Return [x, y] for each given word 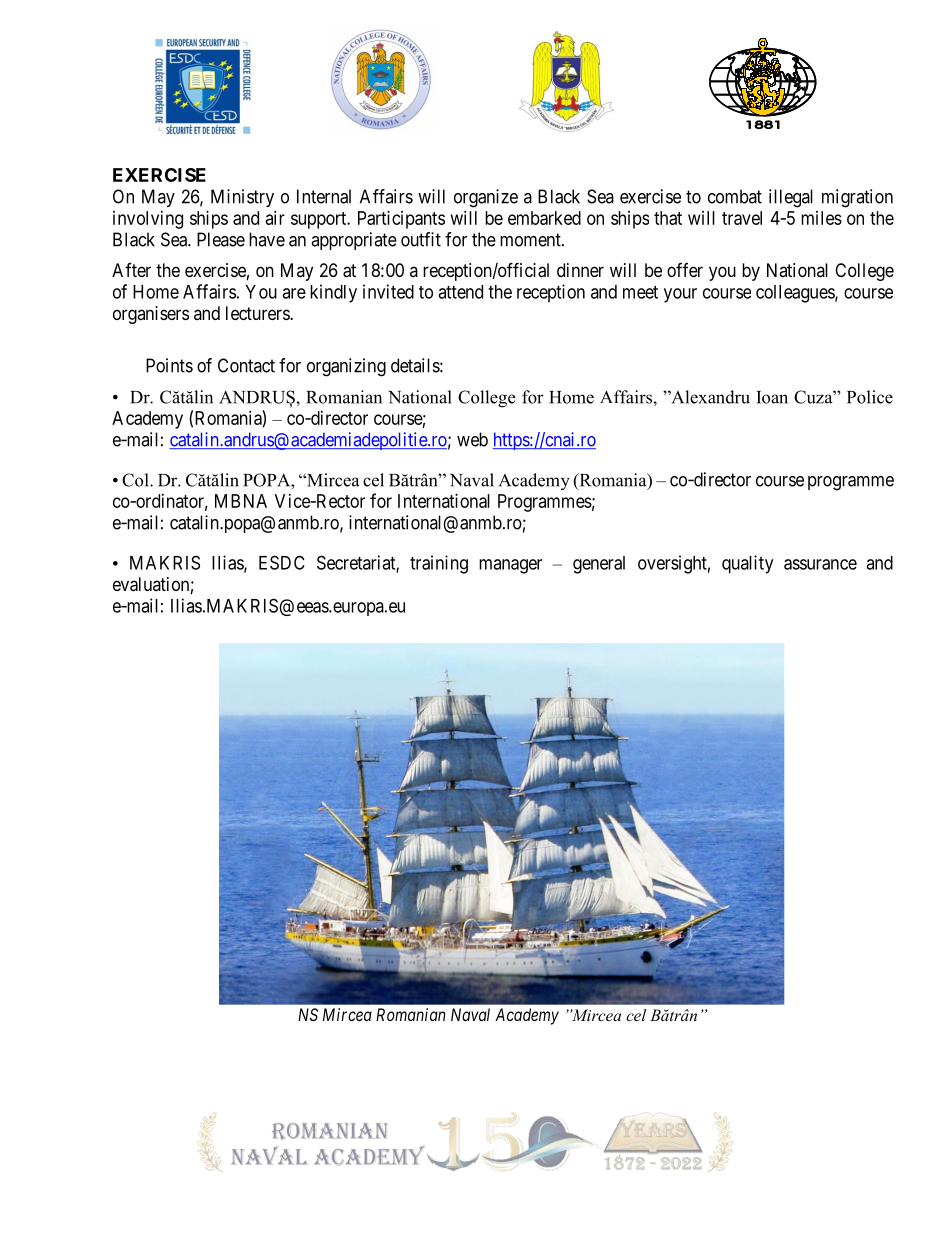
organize [486, 198]
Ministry [242, 198]
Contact [246, 365]
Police [870, 397]
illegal [791, 198]
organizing [346, 367]
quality [747, 564]
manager [510, 566]
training [439, 564]
